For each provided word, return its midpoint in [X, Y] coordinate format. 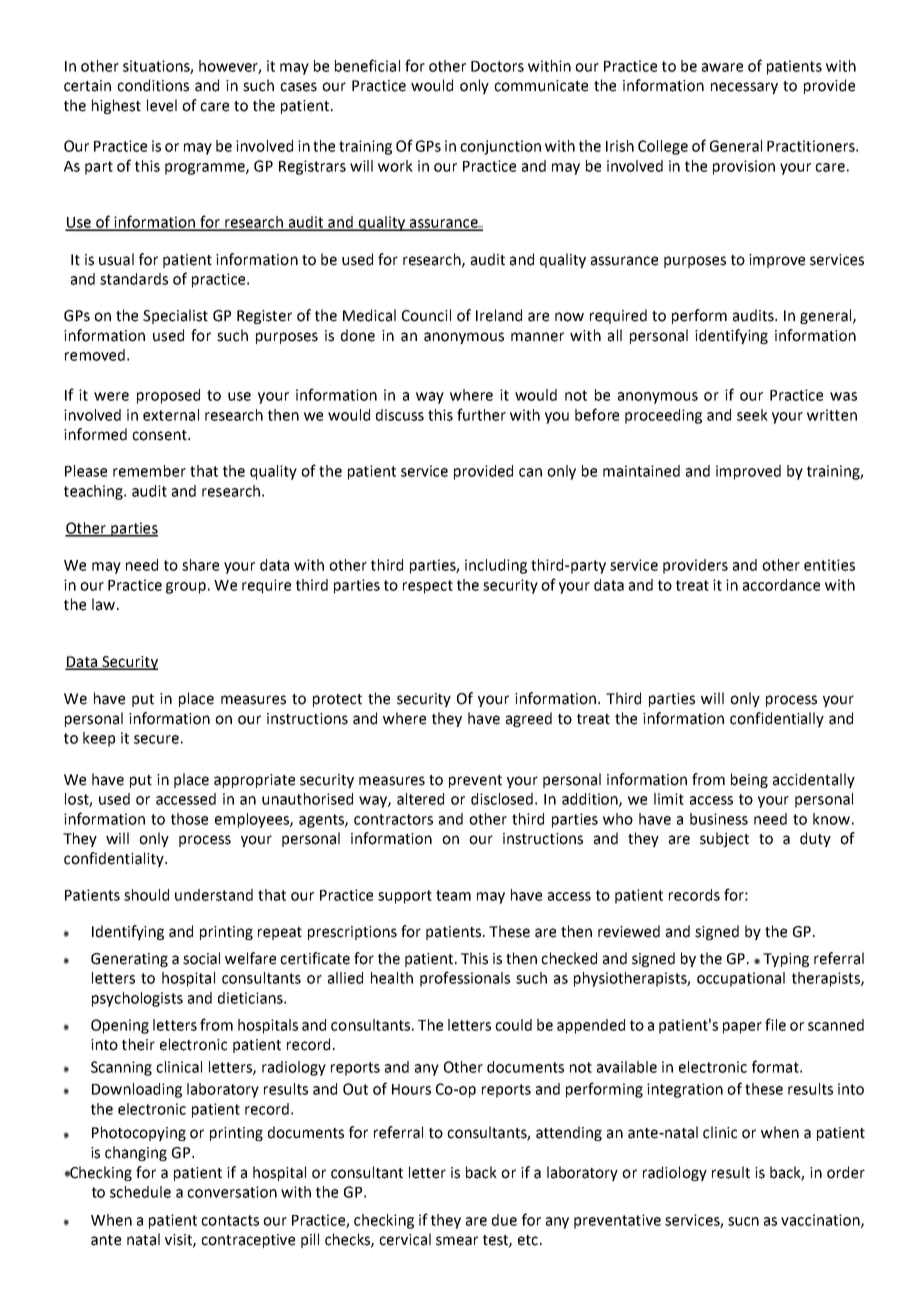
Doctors [497, 66]
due [504, 1220]
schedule [140, 1192]
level [162, 105]
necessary [744, 88]
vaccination [821, 1221]
